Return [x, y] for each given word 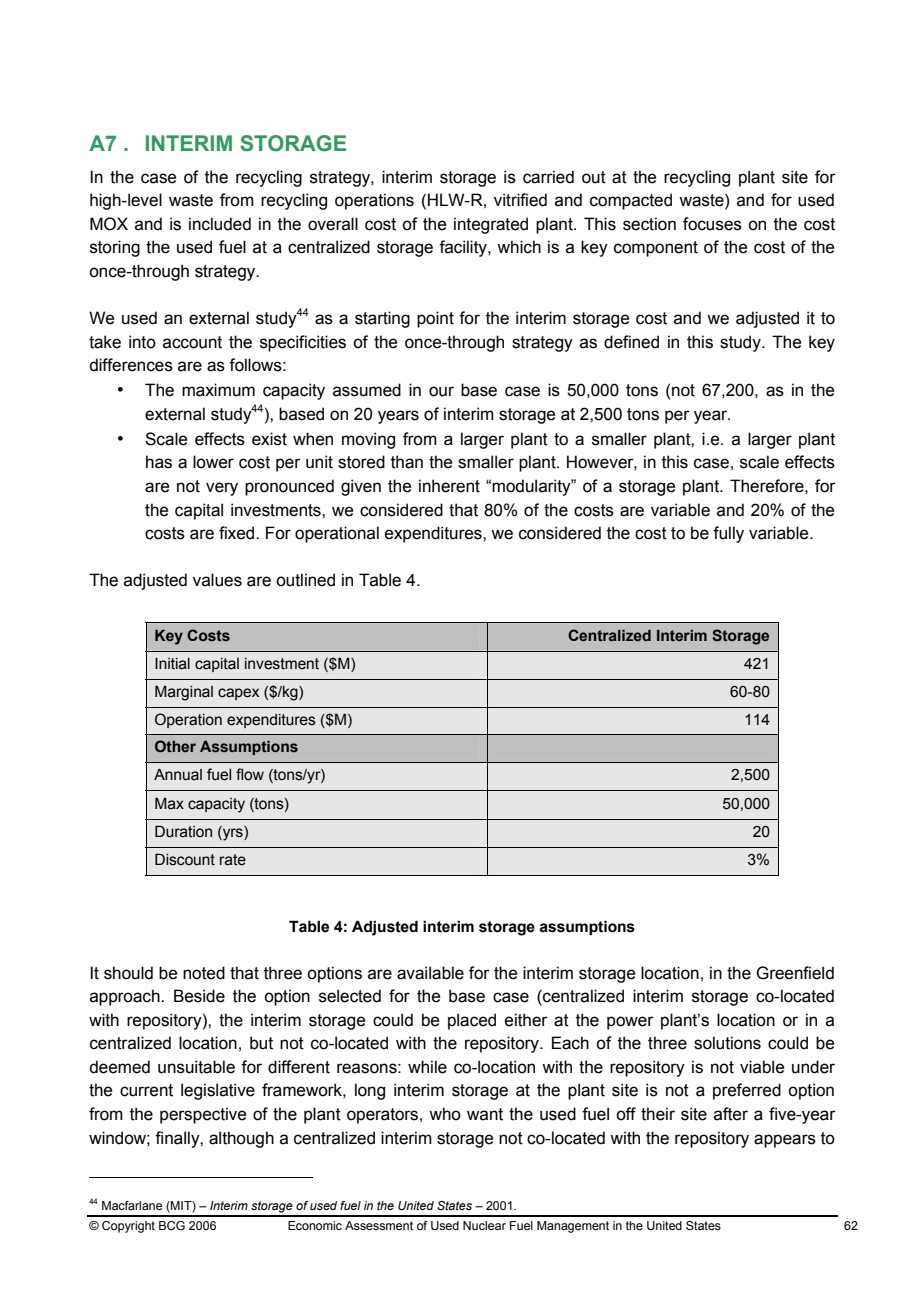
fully [728, 534]
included [220, 224]
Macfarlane [132, 1205]
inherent [449, 486]
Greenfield [795, 973]
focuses [712, 224]
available [430, 973]
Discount [185, 859]
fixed [238, 533]
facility [464, 248]
